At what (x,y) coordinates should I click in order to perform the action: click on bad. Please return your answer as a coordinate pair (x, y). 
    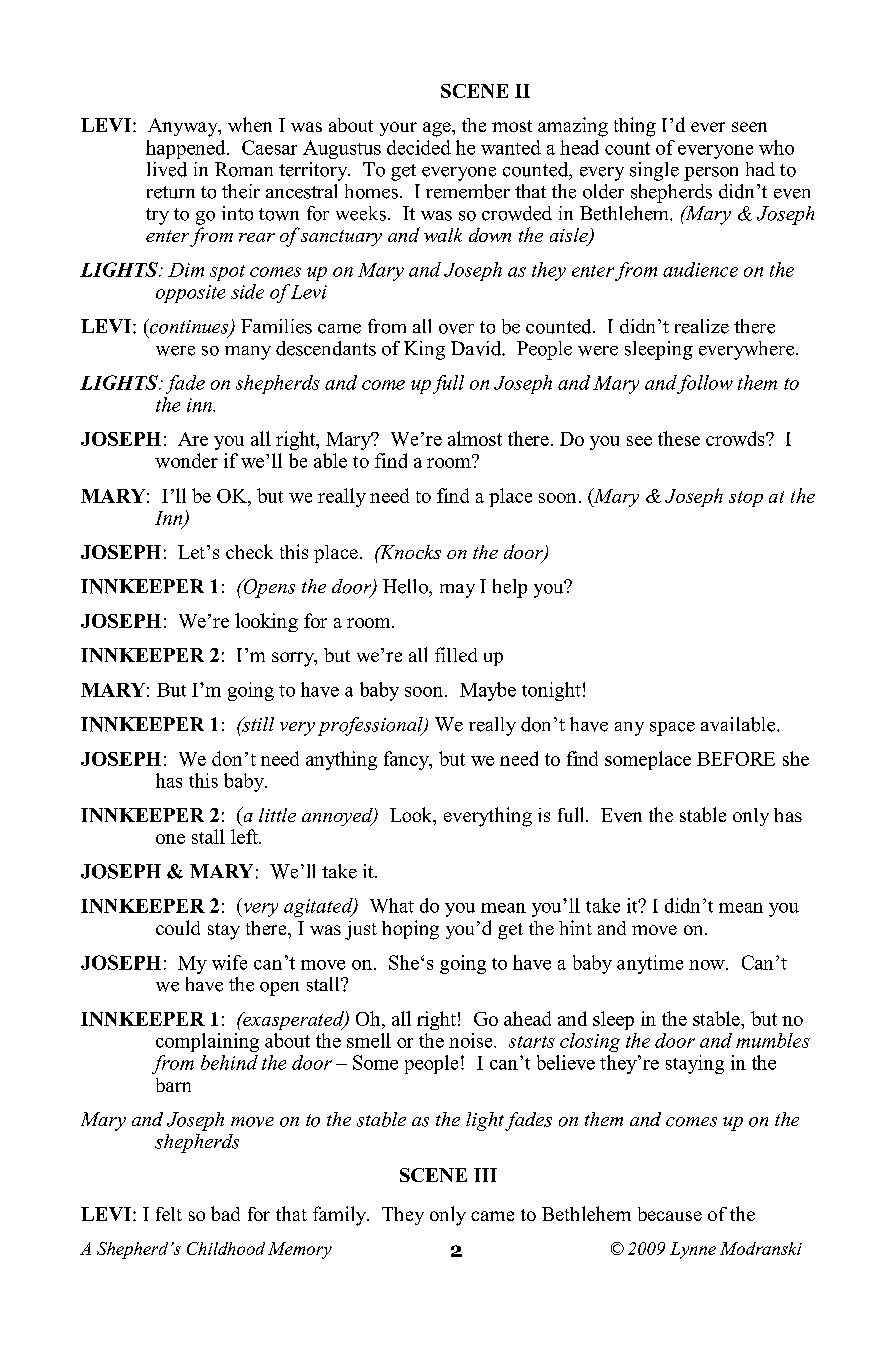
    Looking at the image, I should click on (225, 1213).
